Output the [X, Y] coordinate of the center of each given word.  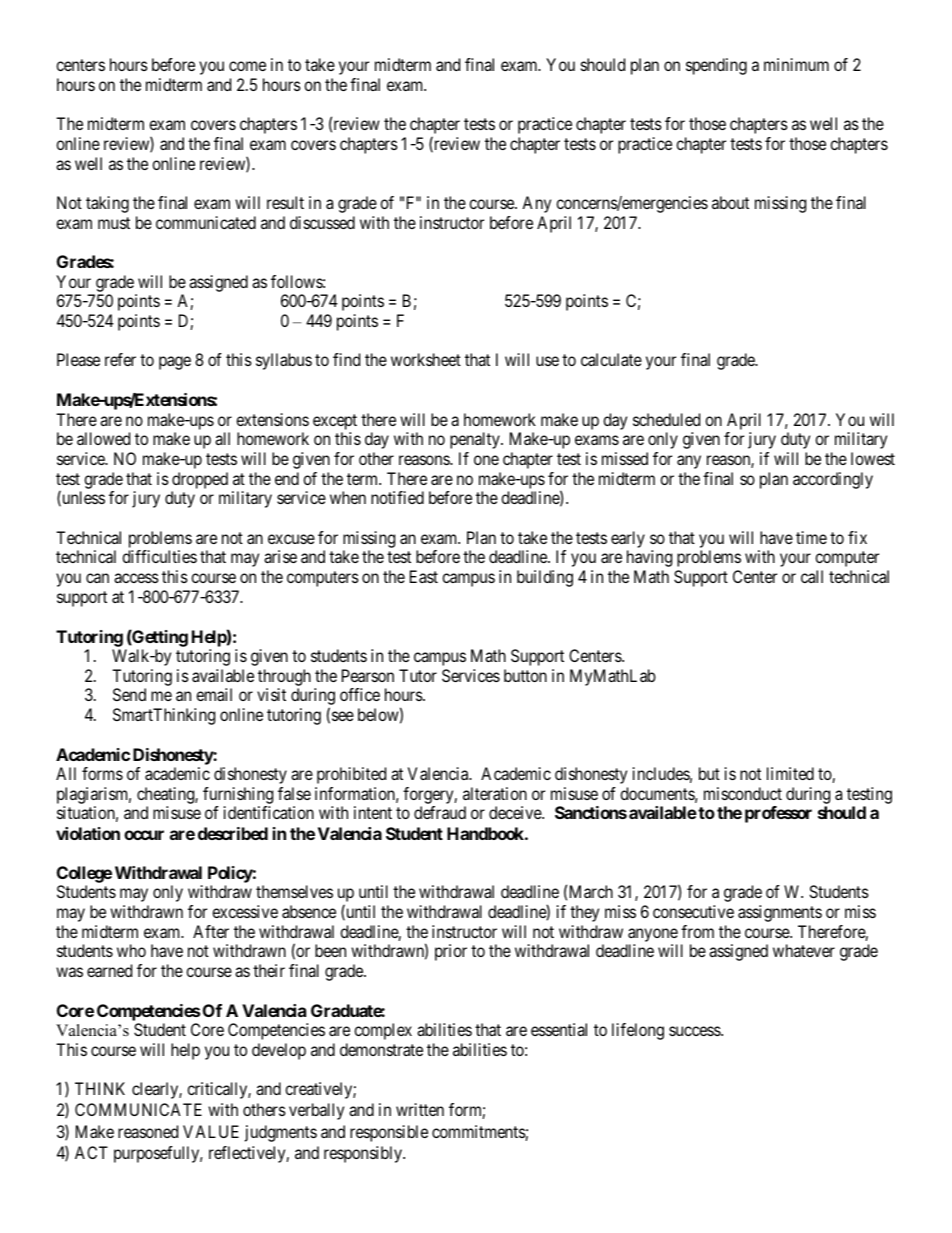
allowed [103, 438]
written [420, 1109]
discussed [322, 222]
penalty [476, 440]
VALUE [211, 1131]
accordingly [833, 480]
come [247, 66]
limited [790, 773]
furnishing [238, 795]
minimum [796, 64]
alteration [495, 793]
